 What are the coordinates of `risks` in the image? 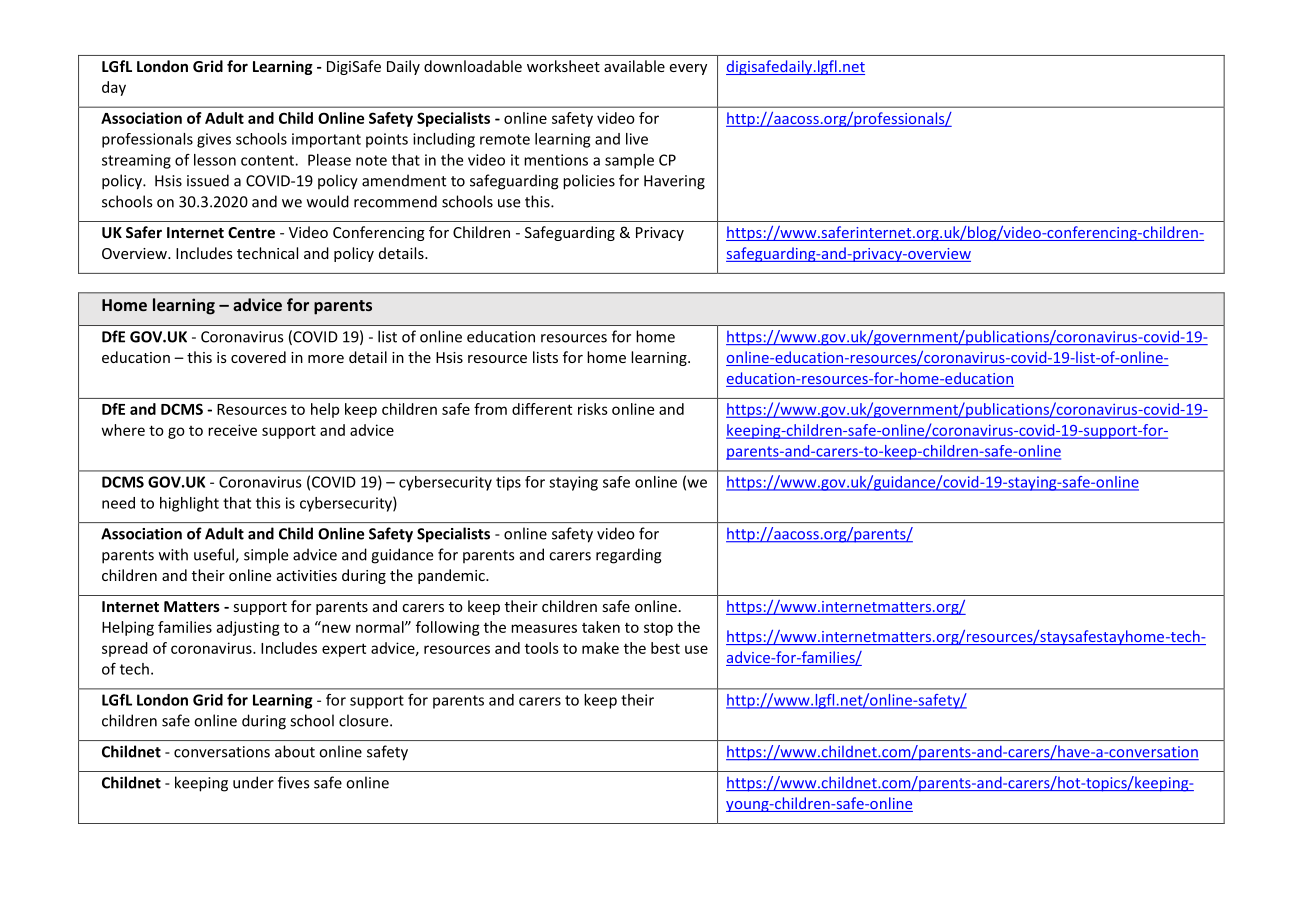 It's located at (593, 409).
